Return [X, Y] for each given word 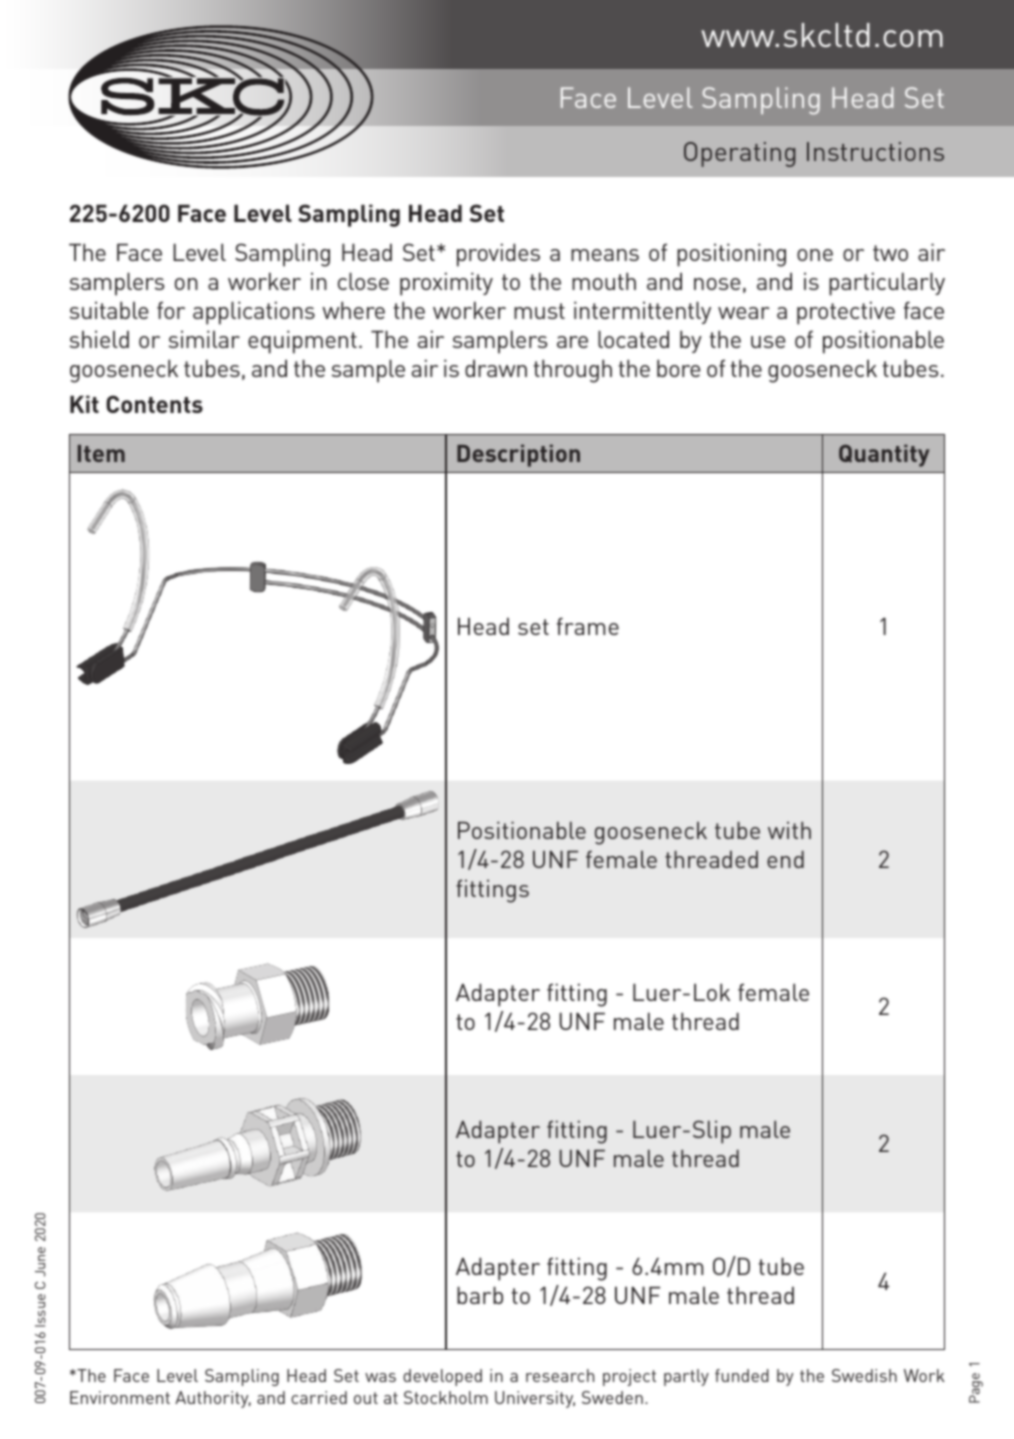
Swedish [864, 1375]
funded [742, 1375]
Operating [739, 154]
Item [101, 453]
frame [588, 626]
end [785, 859]
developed [442, 1377]
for [171, 310]
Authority [213, 1399]
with [789, 830]
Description [518, 455]
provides [498, 255]
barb [480, 1295]
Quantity [884, 455]
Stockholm [446, 1397]
